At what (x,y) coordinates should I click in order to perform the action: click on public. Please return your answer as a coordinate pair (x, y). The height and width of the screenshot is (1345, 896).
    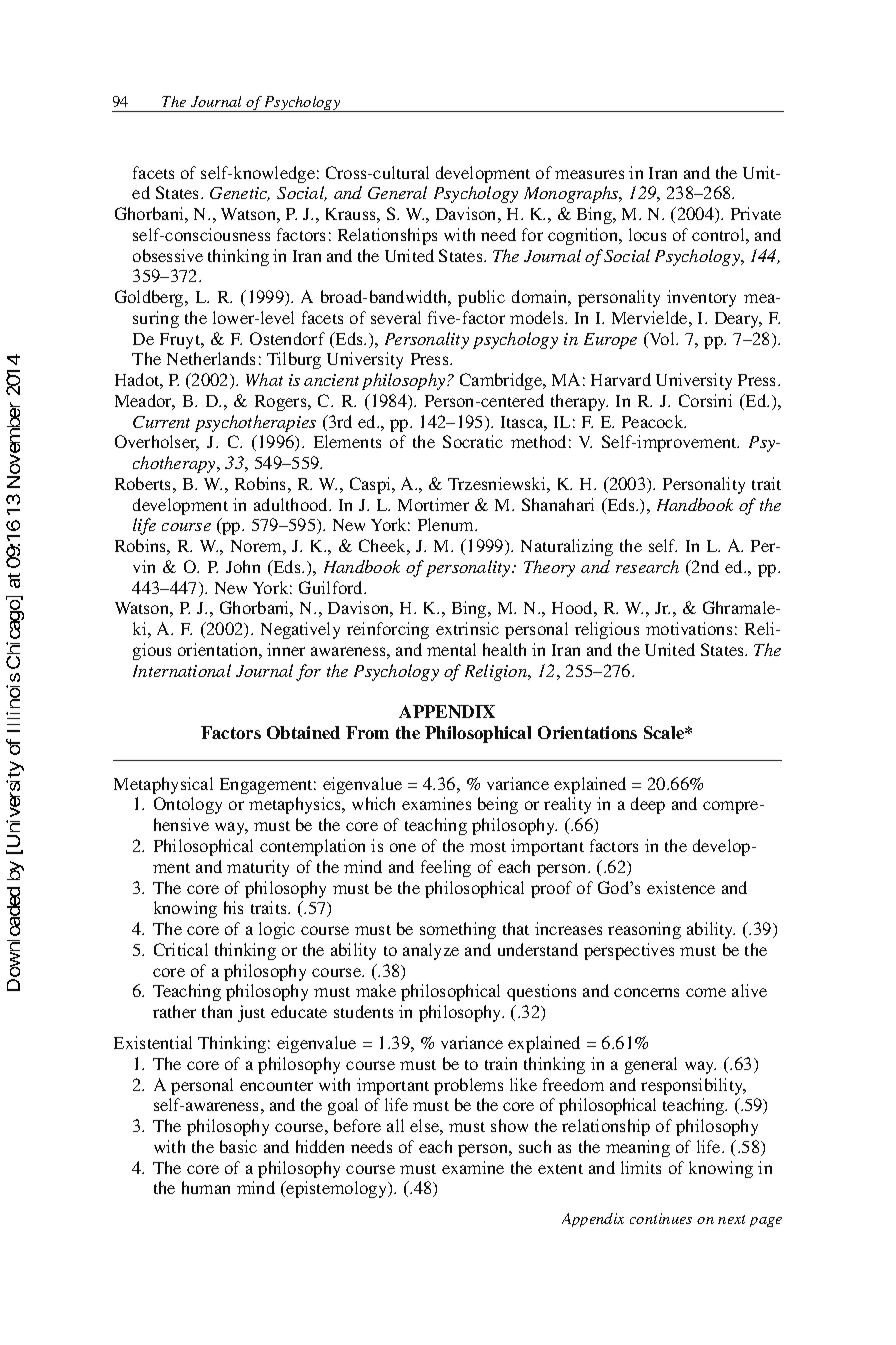
    Looking at the image, I should click on (481, 298).
